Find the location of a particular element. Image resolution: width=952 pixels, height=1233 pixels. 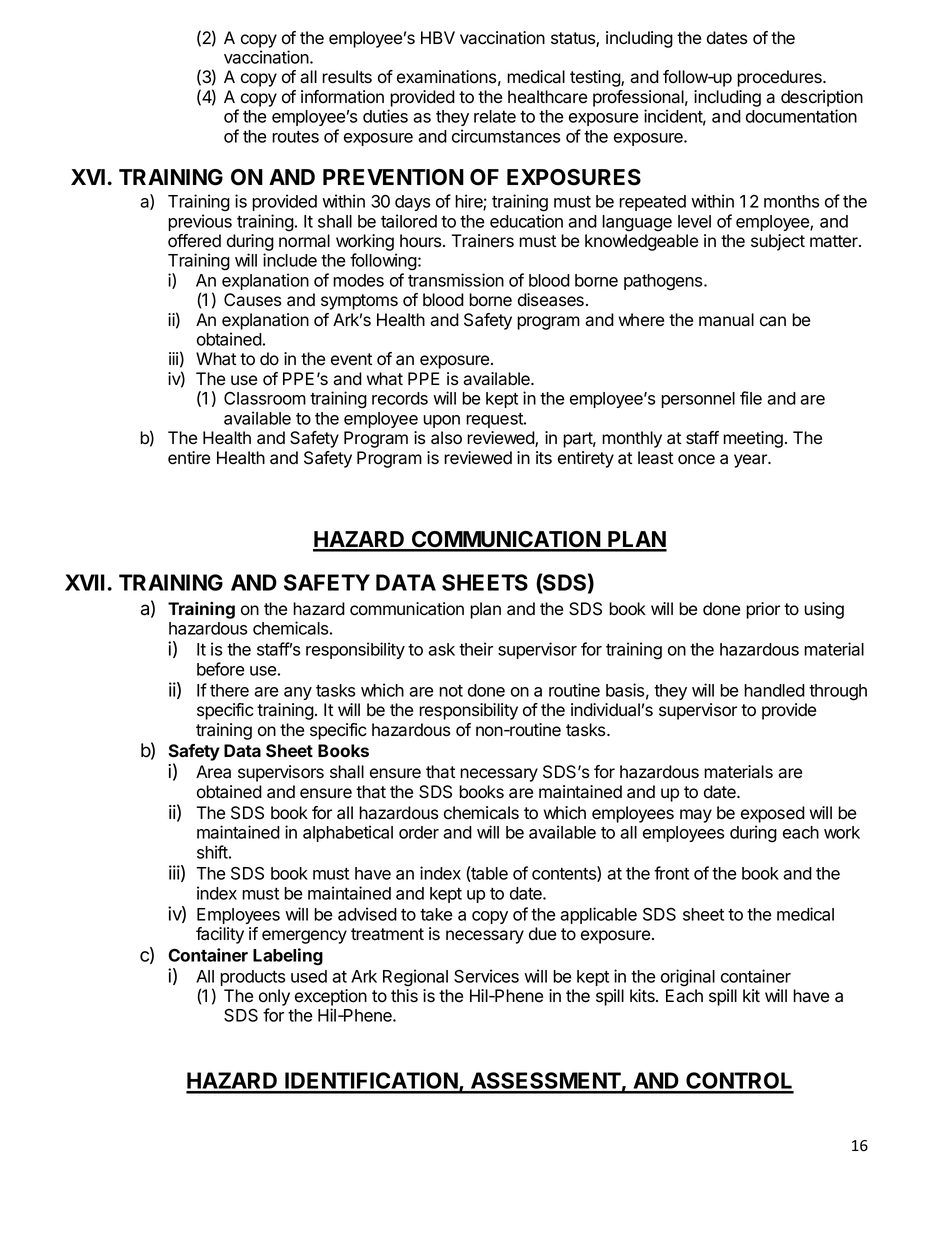

Classroom is located at coordinates (265, 398).
